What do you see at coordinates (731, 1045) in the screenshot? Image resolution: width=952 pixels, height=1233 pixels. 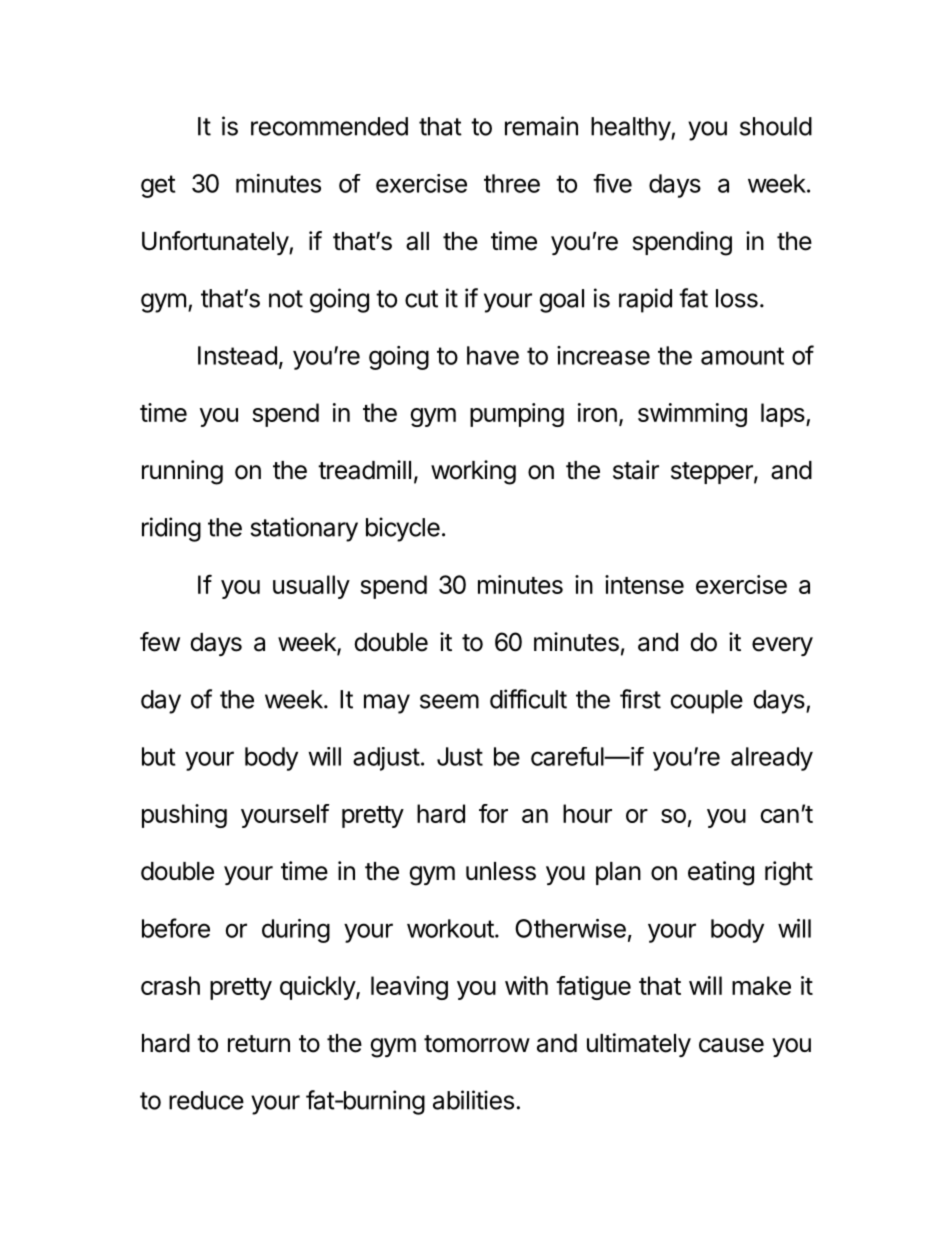 I see `cause` at bounding box center [731, 1045].
